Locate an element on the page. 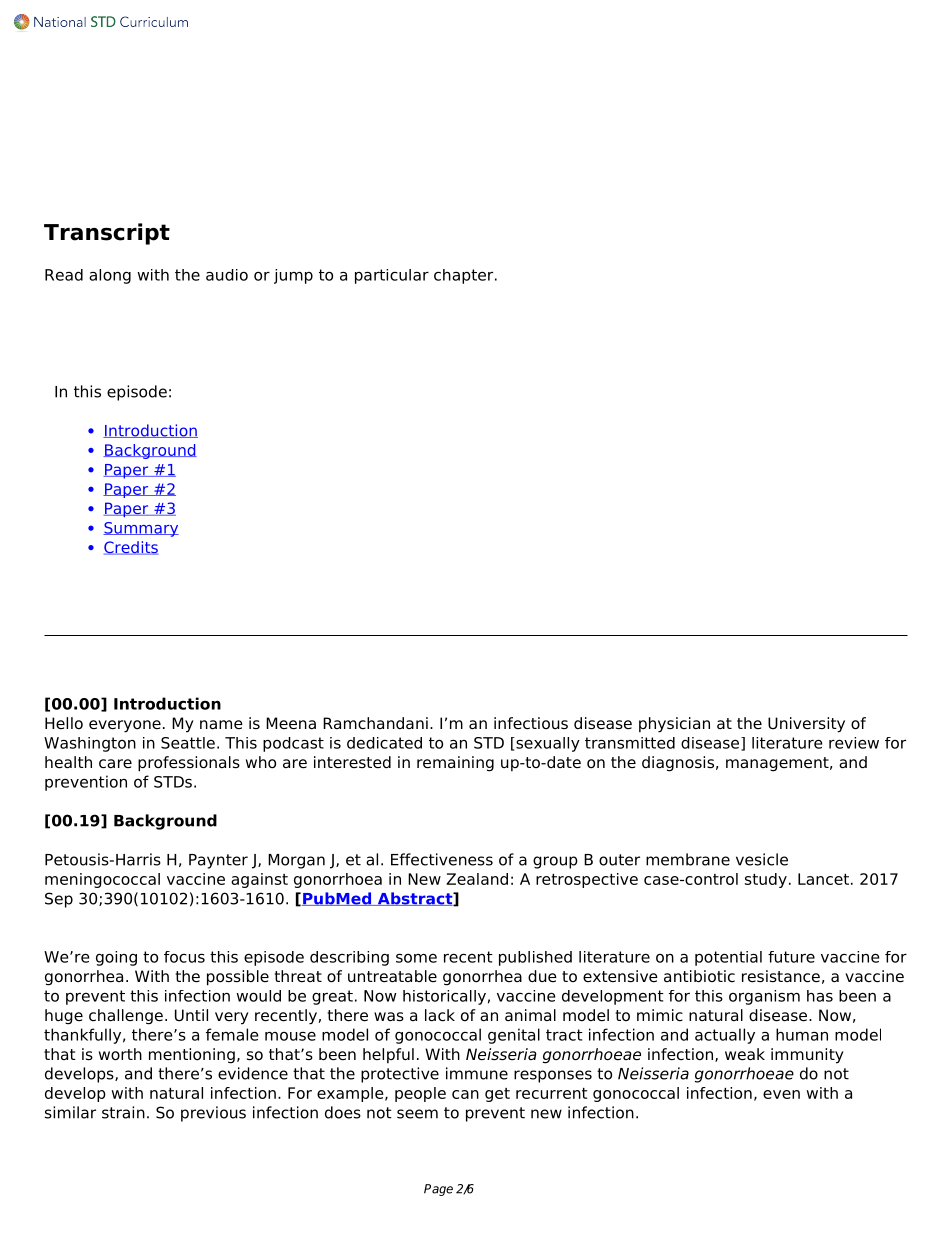 The image size is (952, 1233). Credits is located at coordinates (131, 548).
